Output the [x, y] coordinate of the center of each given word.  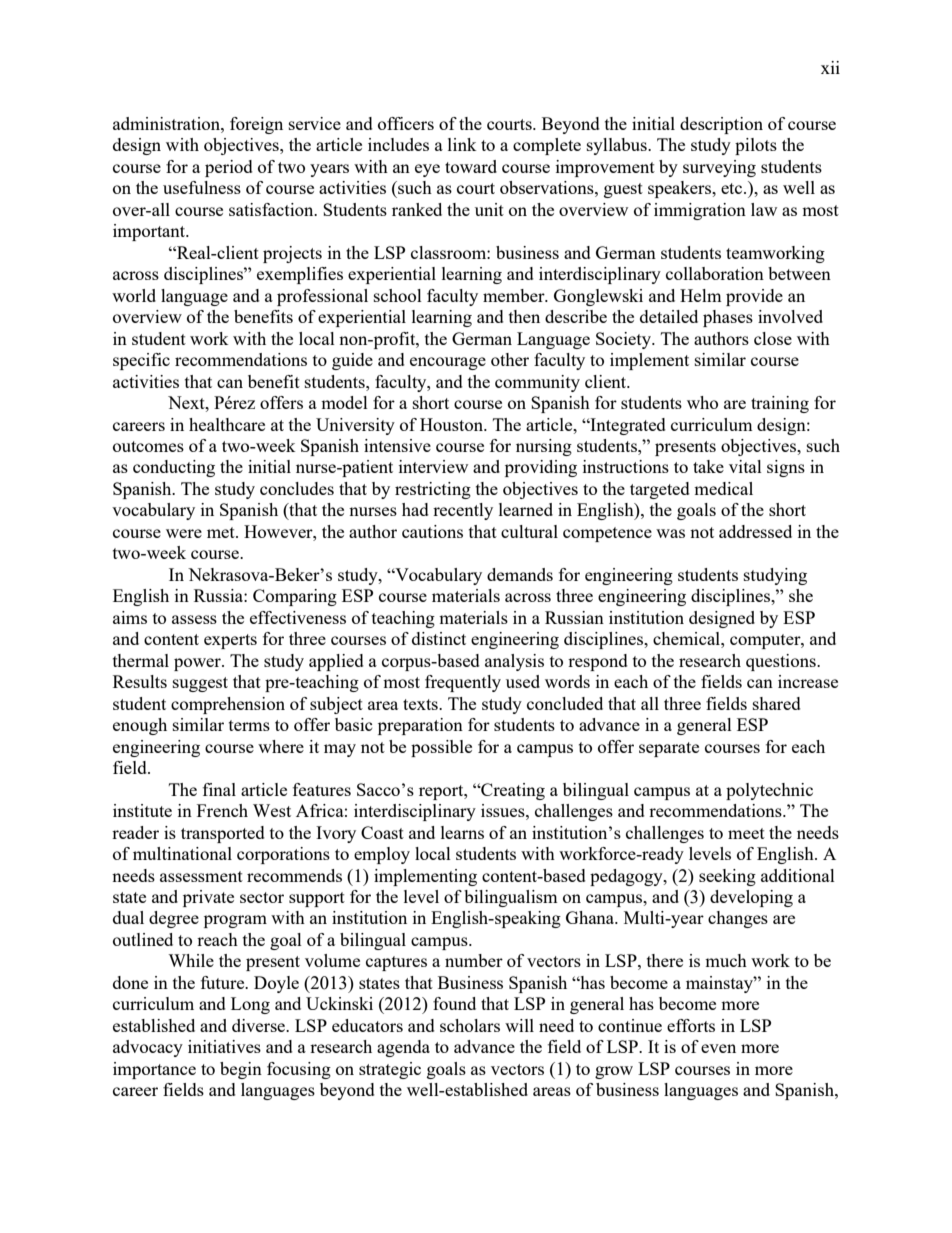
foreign [256, 125]
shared [777, 703]
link [462, 144]
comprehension [228, 705]
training [780, 404]
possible [441, 748]
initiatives [224, 1046]
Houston [452, 424]
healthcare [227, 424]
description [721, 125]
